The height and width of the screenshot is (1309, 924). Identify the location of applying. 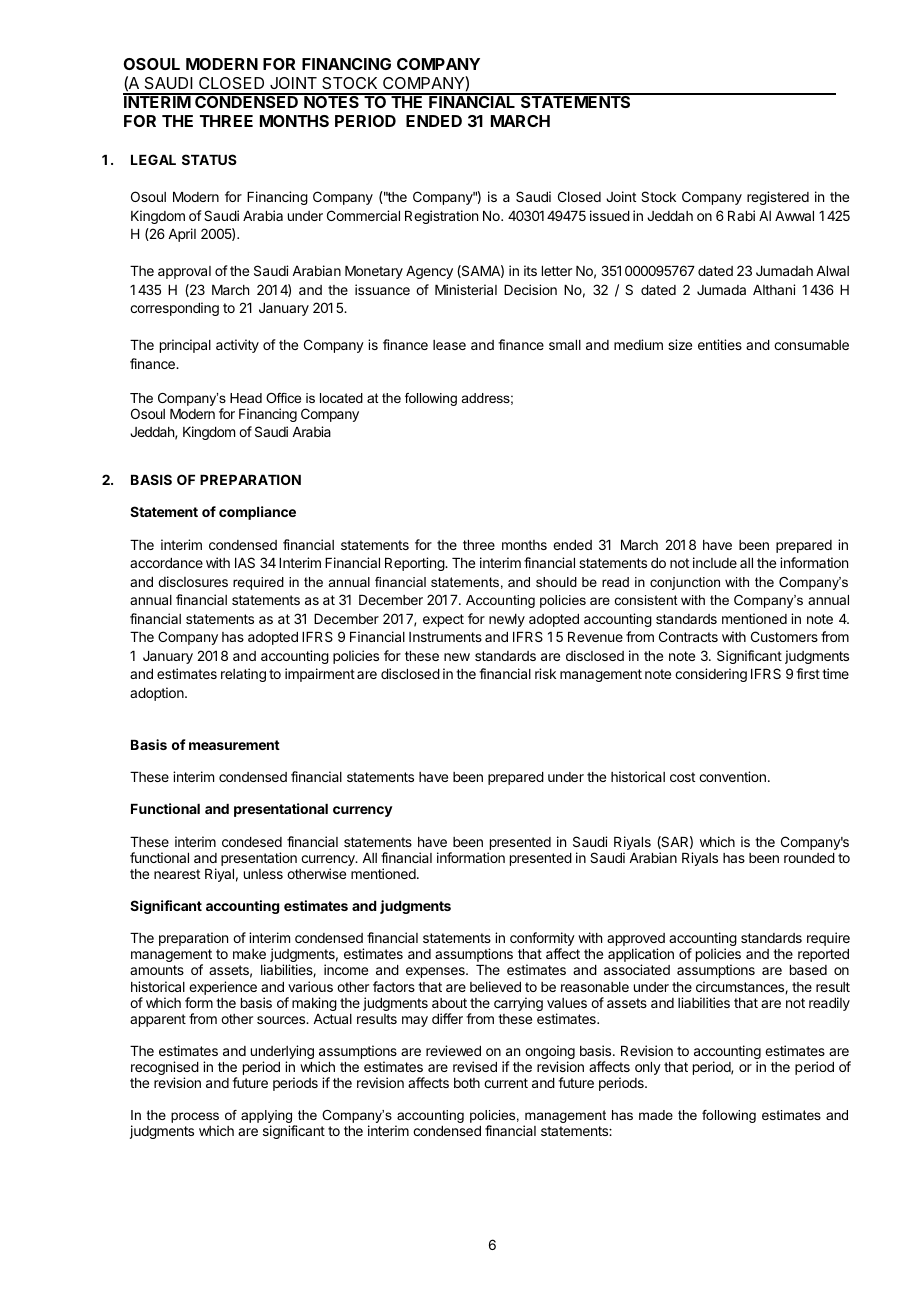
(268, 1118).
